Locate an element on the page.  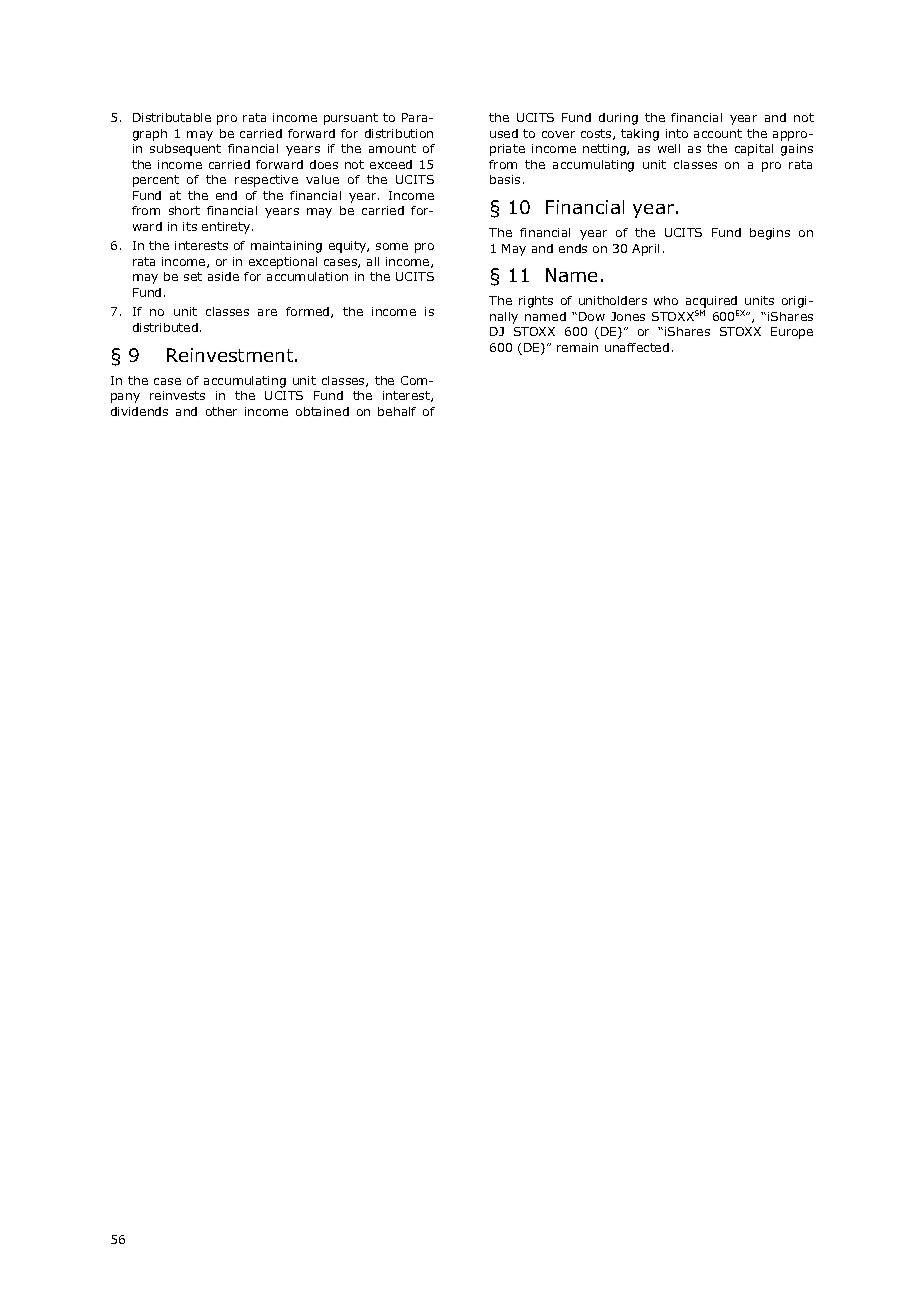
account is located at coordinates (718, 133).
